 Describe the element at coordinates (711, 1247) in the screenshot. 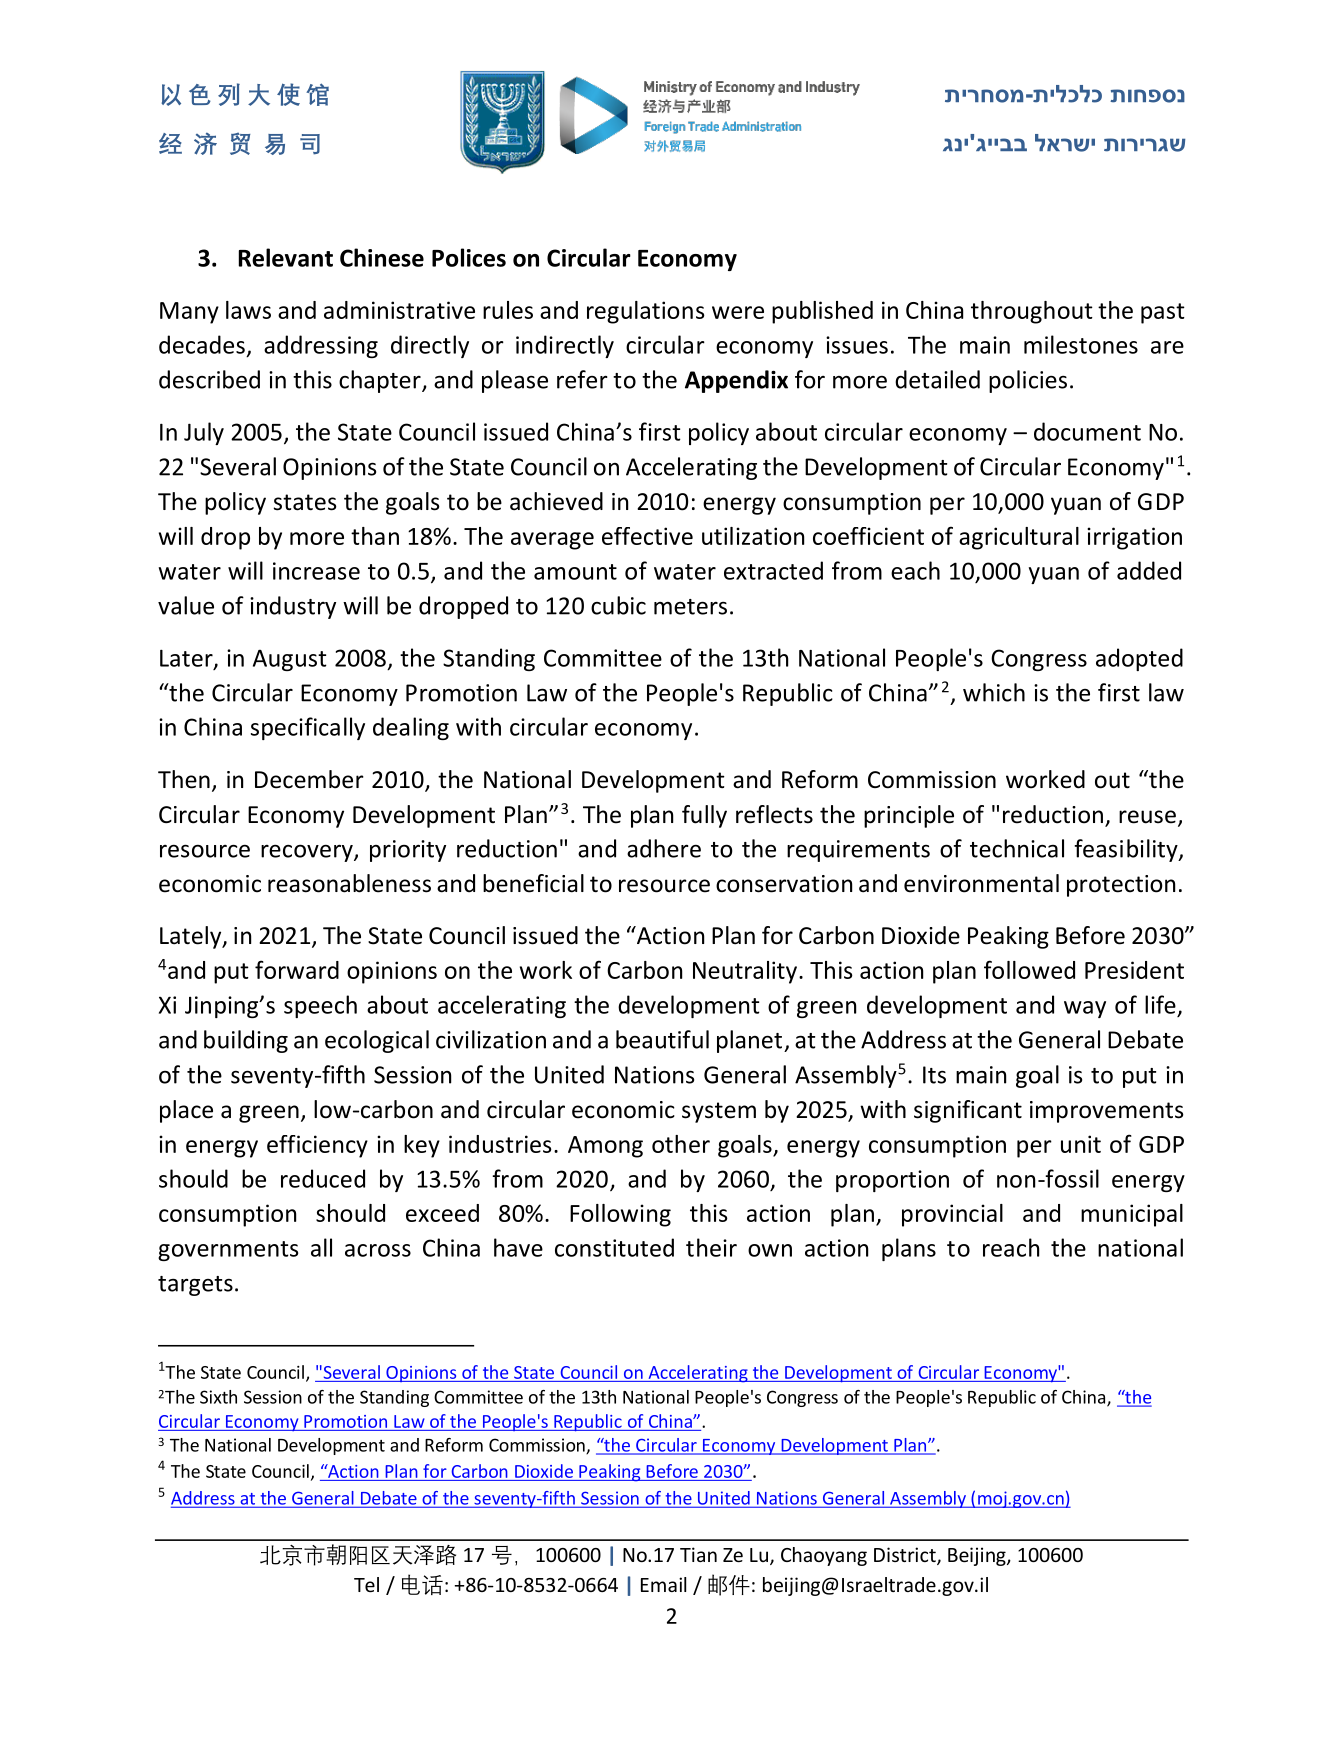

I see `their` at that location.
